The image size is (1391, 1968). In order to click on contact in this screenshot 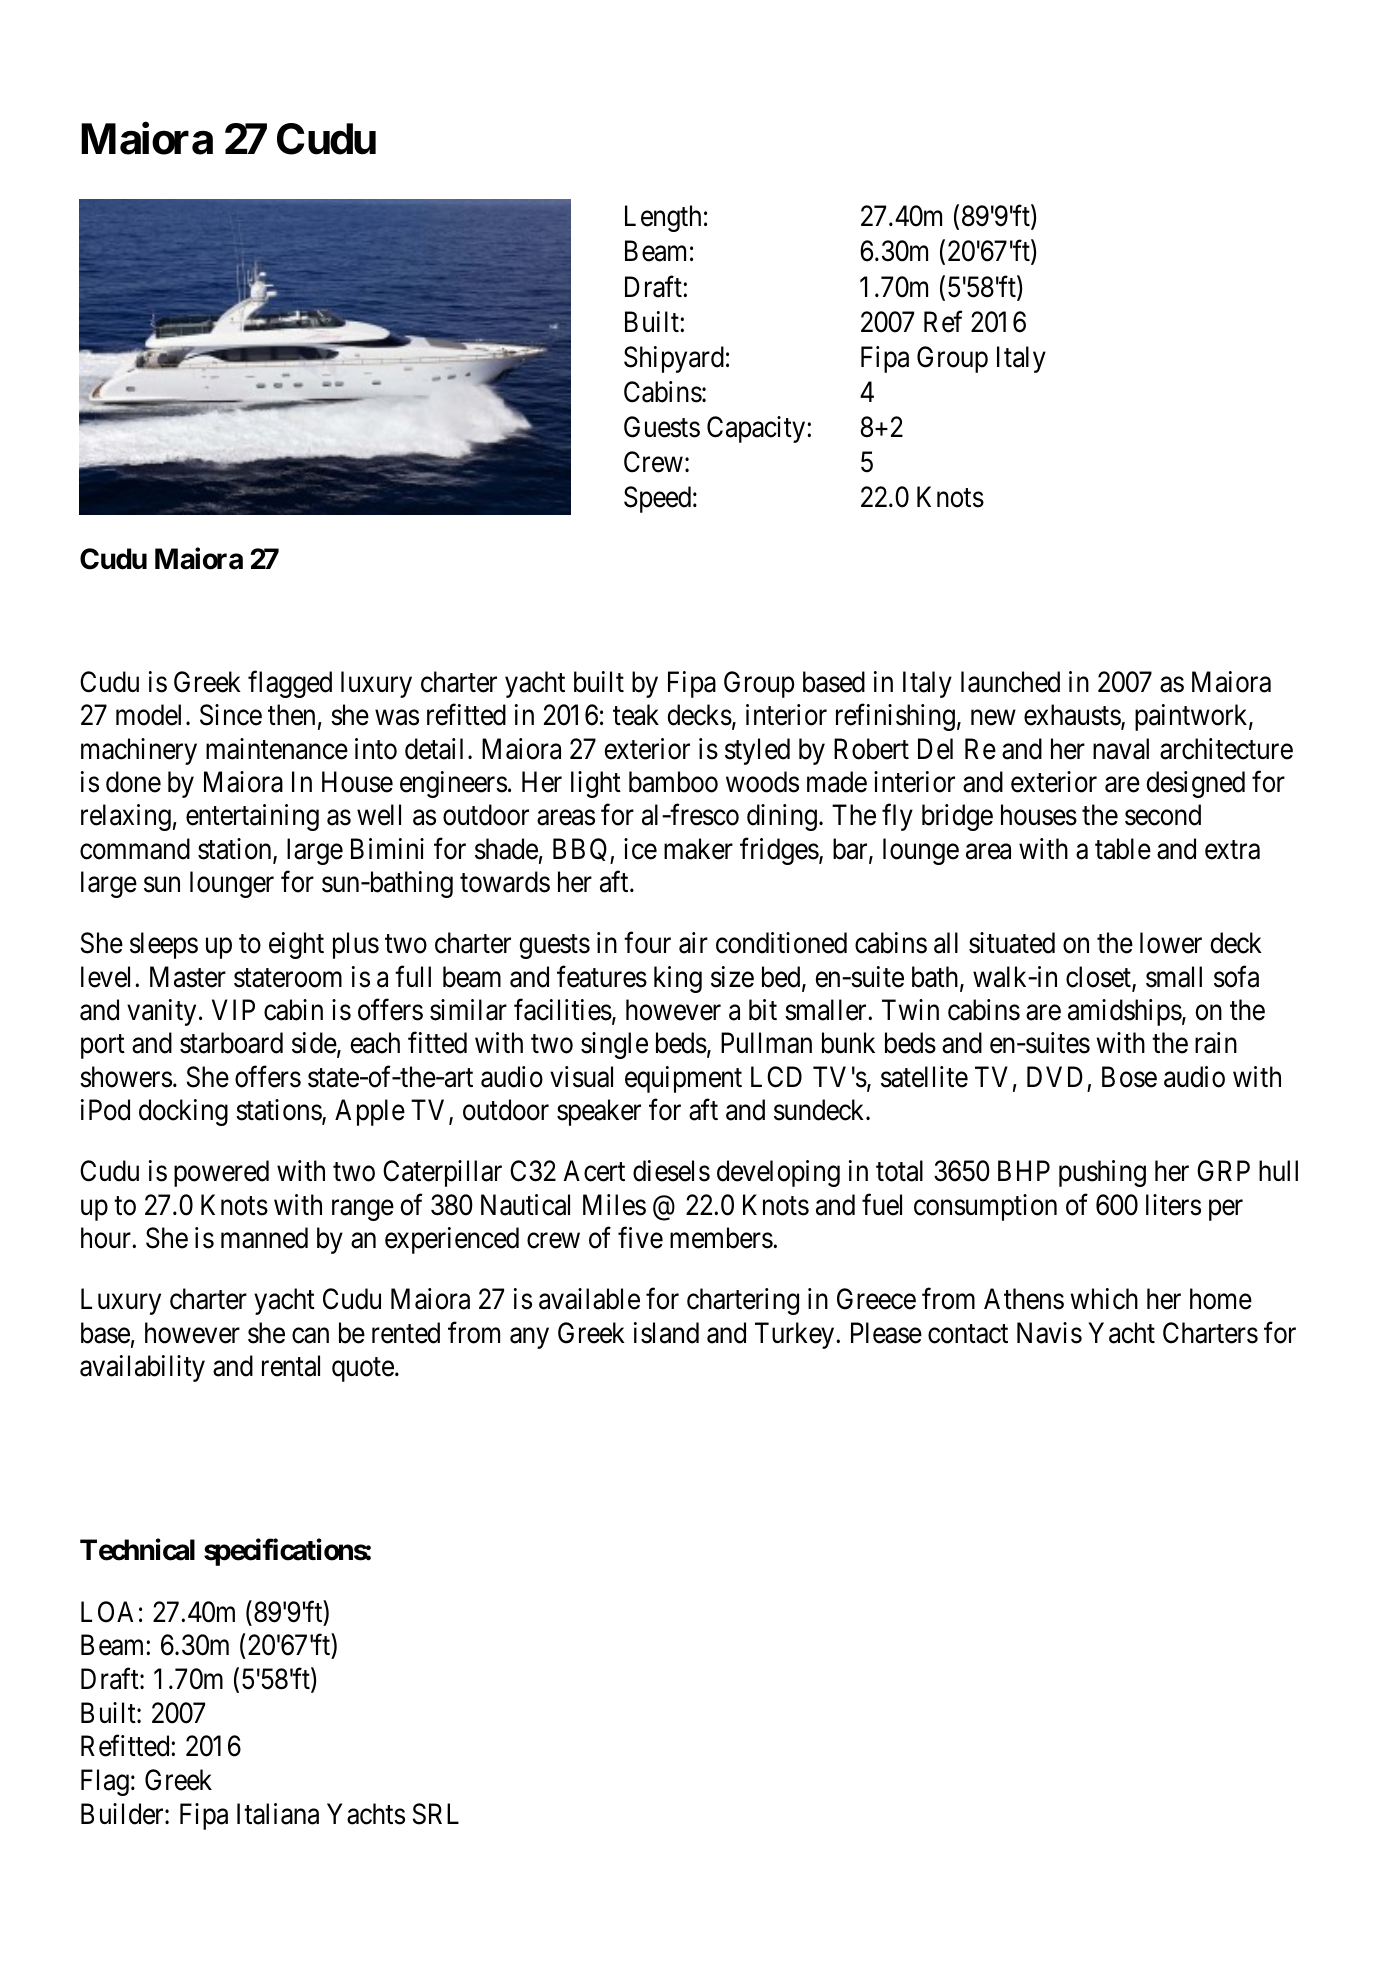, I will do `click(968, 1334)`.
